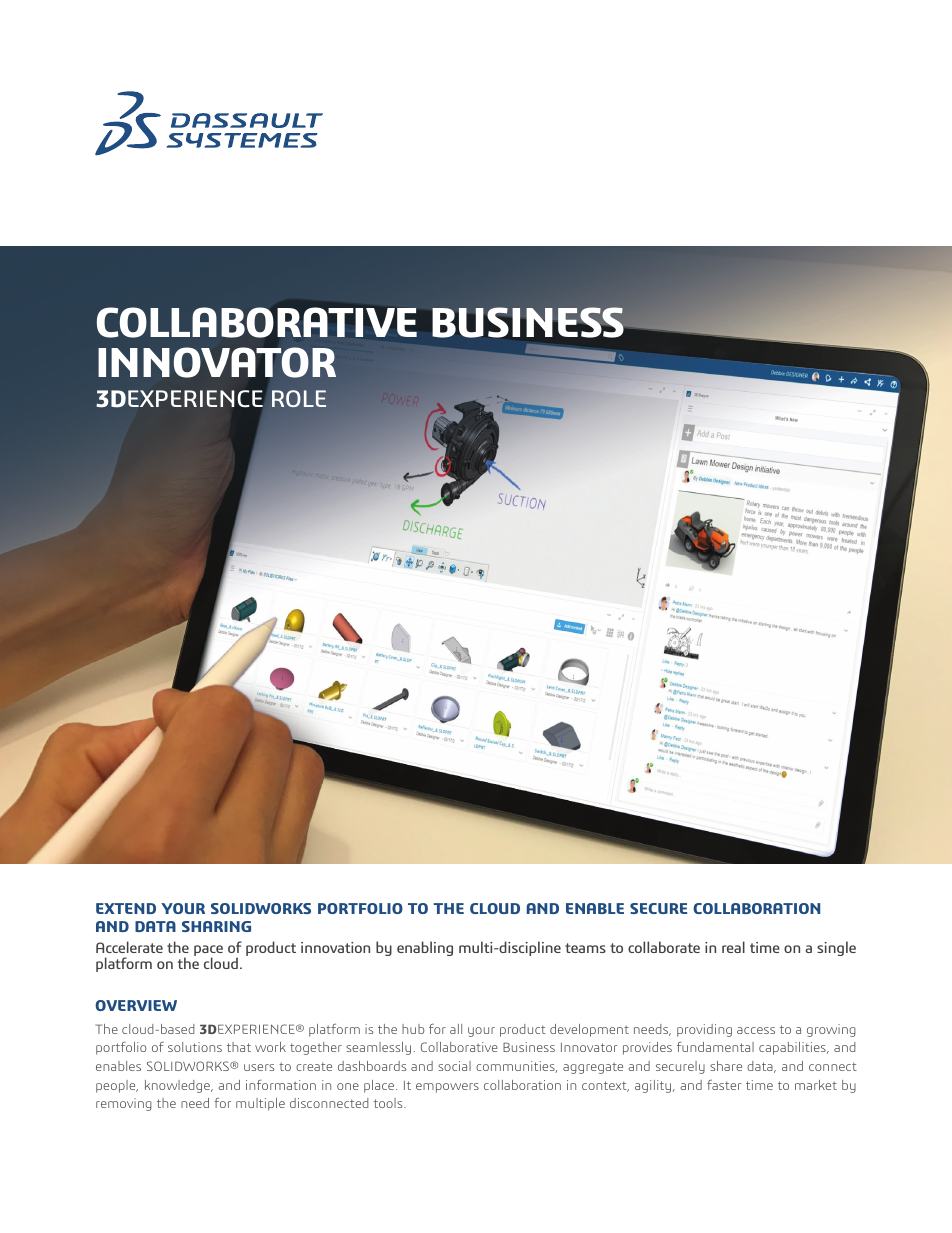 This image has width=952, height=1233. What do you see at coordinates (178, 1086) in the image?
I see `knowledge` at bounding box center [178, 1086].
